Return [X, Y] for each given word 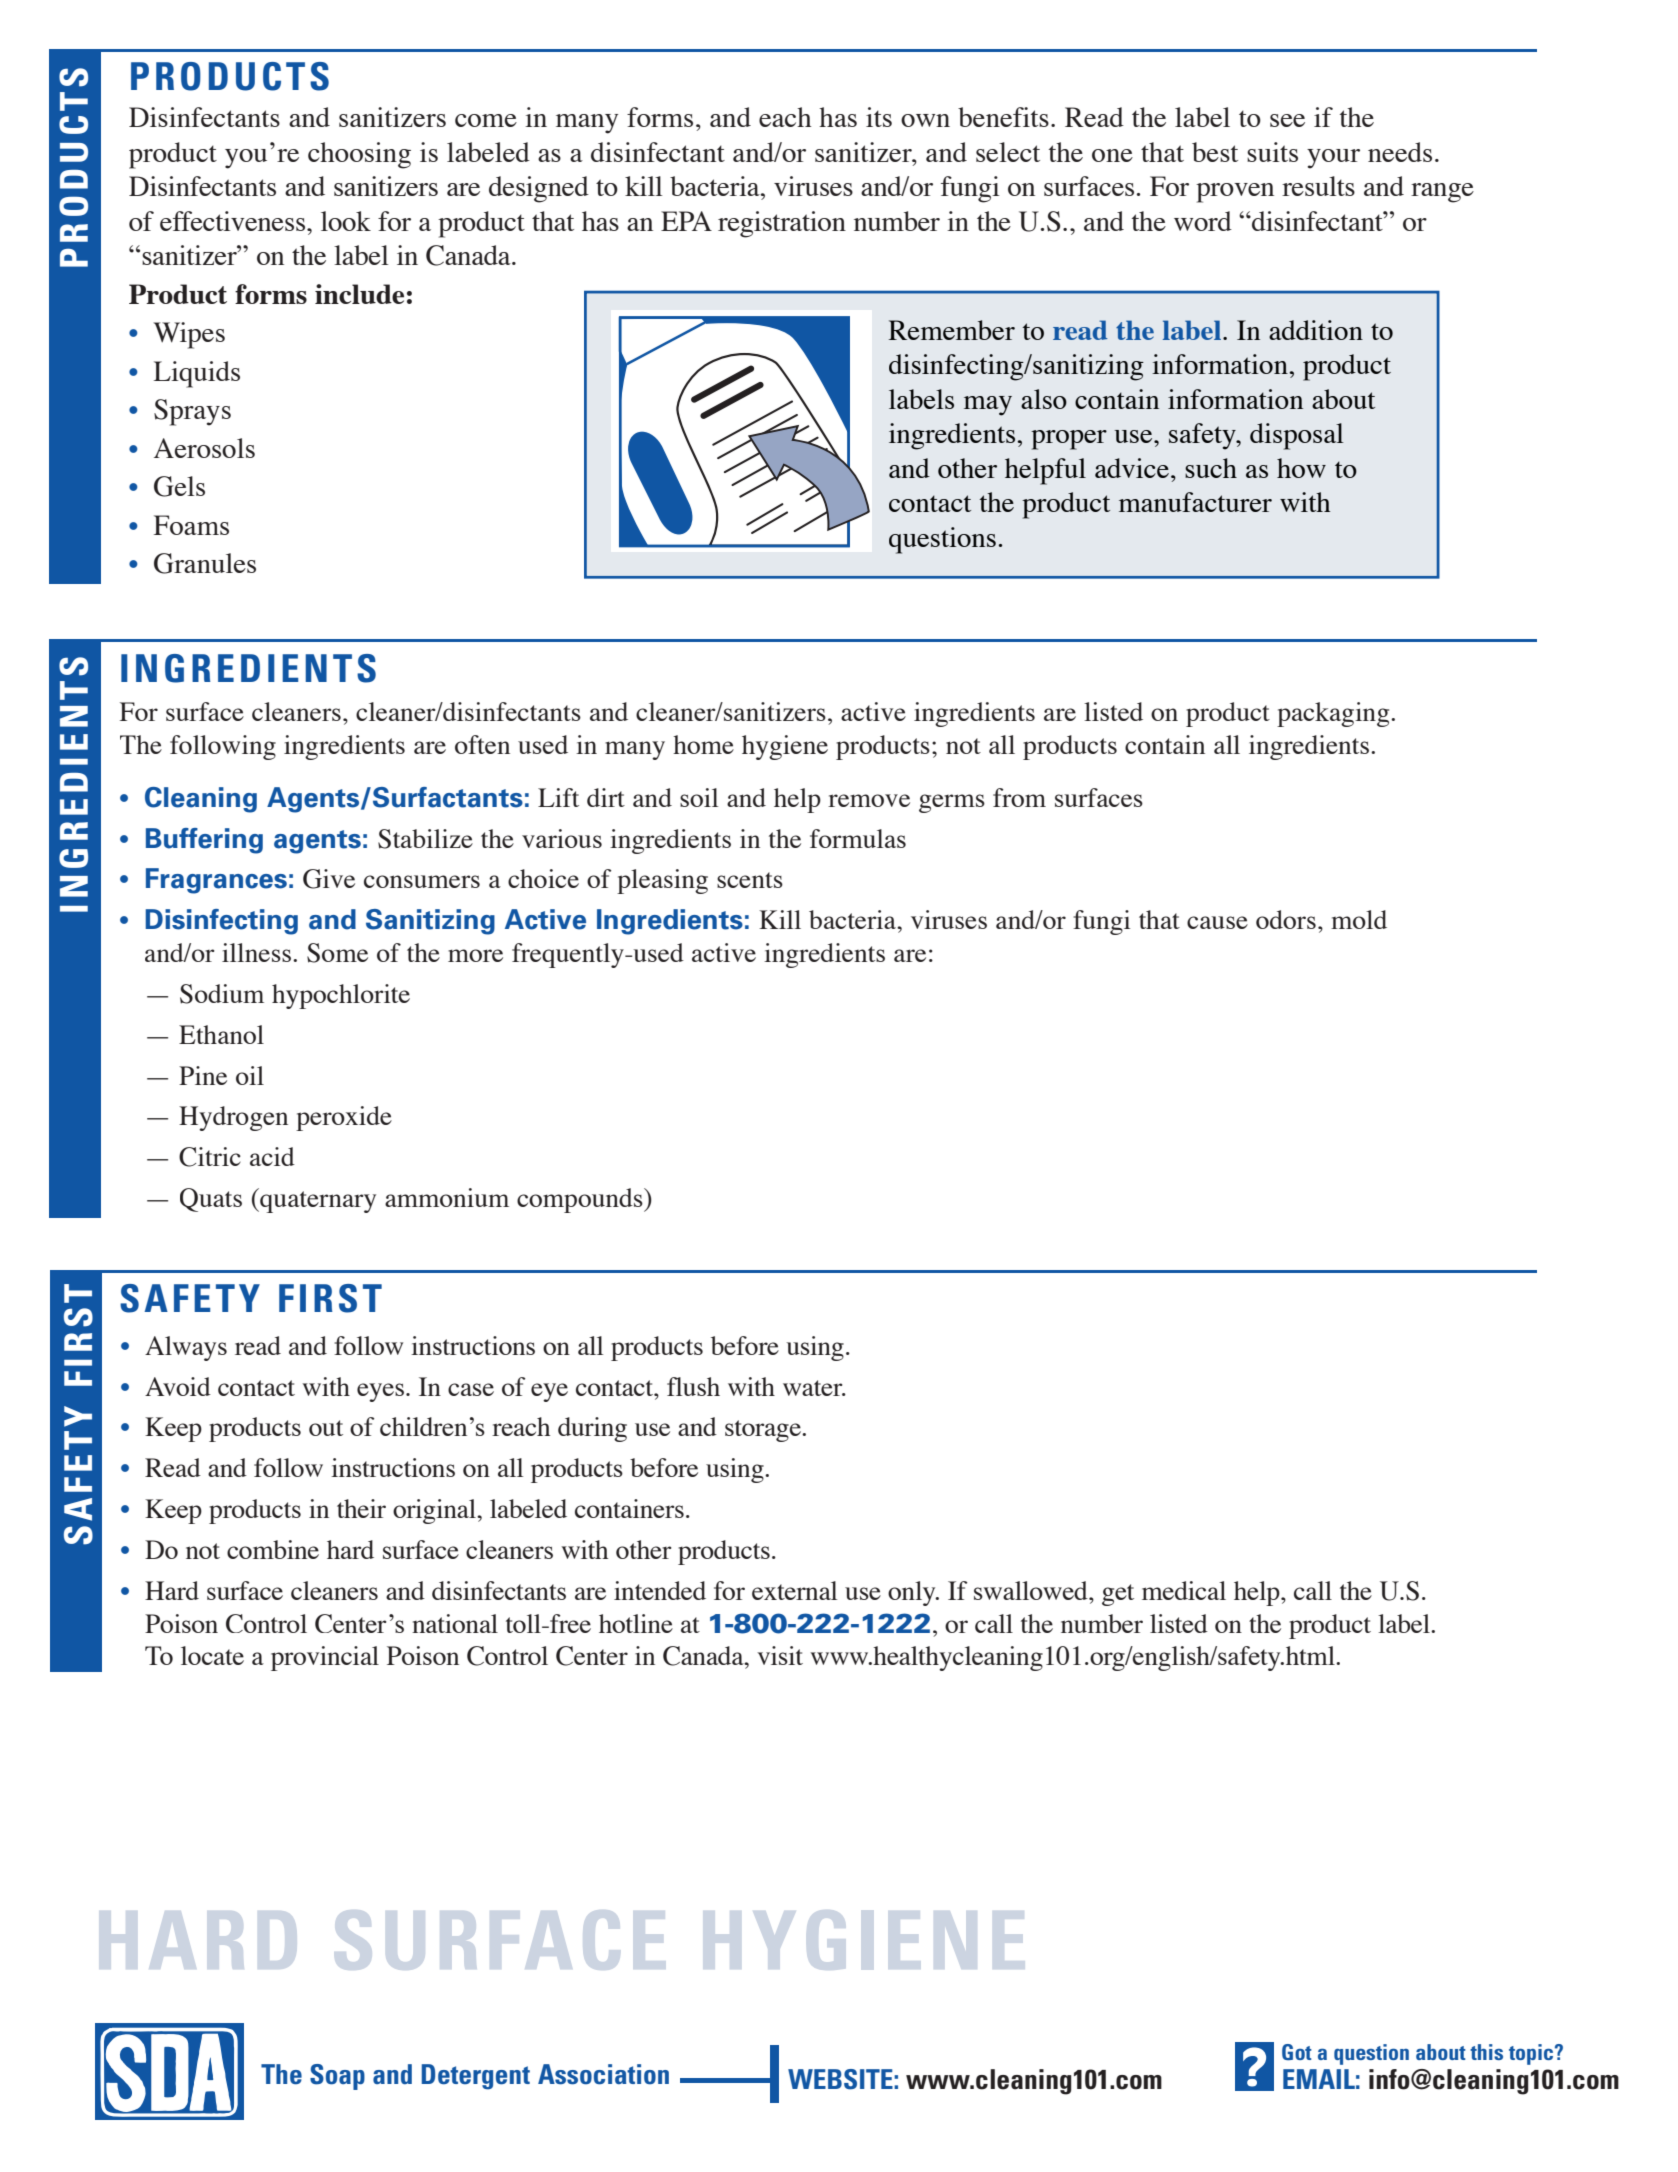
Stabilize [425, 839]
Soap [337, 2077]
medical [1184, 1590]
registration [782, 224]
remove [869, 800]
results [1318, 186]
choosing [359, 155]
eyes [380, 1392]
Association [603, 2074]
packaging [1334, 714]
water [814, 1388]
